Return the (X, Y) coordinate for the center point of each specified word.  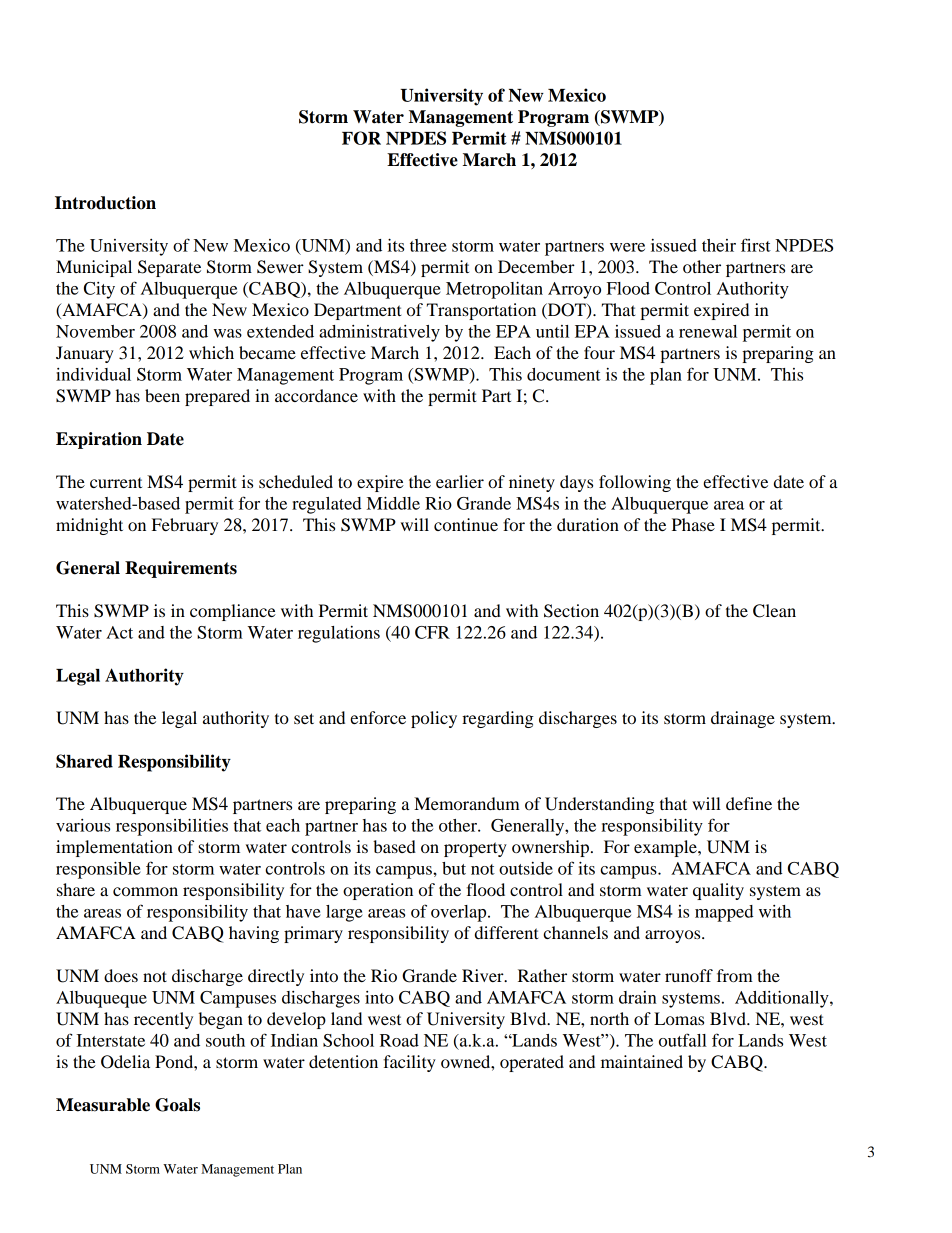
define (749, 803)
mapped (724, 913)
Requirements (181, 569)
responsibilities (172, 827)
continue (466, 524)
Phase (693, 524)
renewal (708, 331)
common (145, 891)
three (428, 245)
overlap (460, 913)
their (719, 245)
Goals (177, 1105)
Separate (169, 268)
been (162, 395)
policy (434, 719)
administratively (379, 333)
